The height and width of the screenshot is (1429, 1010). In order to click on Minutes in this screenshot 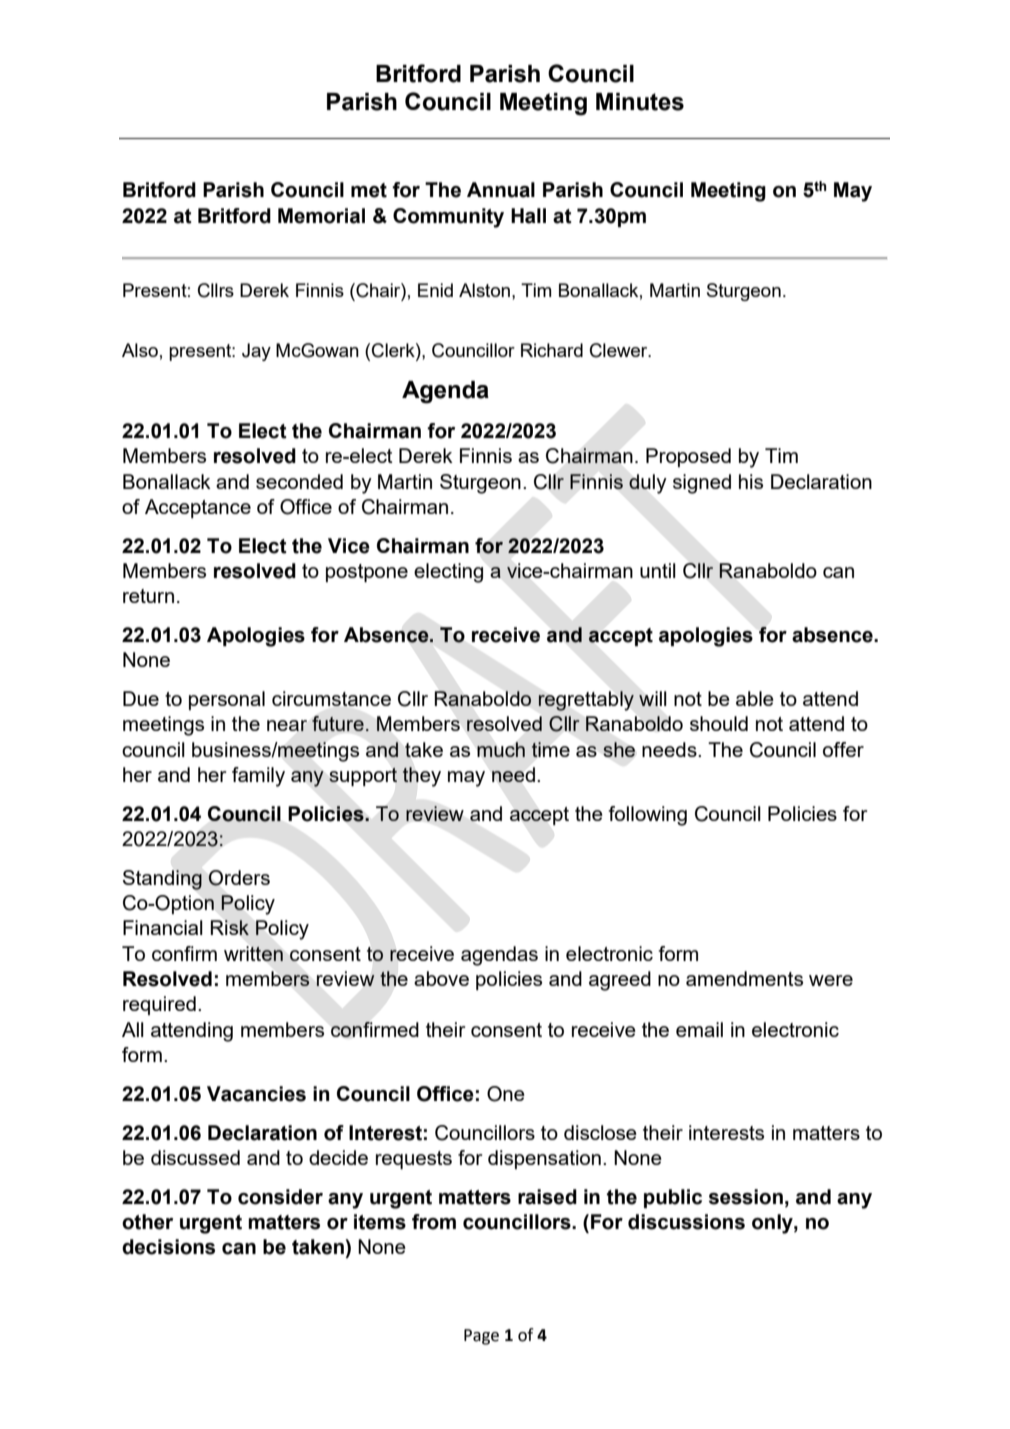, I will do `click(640, 102)`.
